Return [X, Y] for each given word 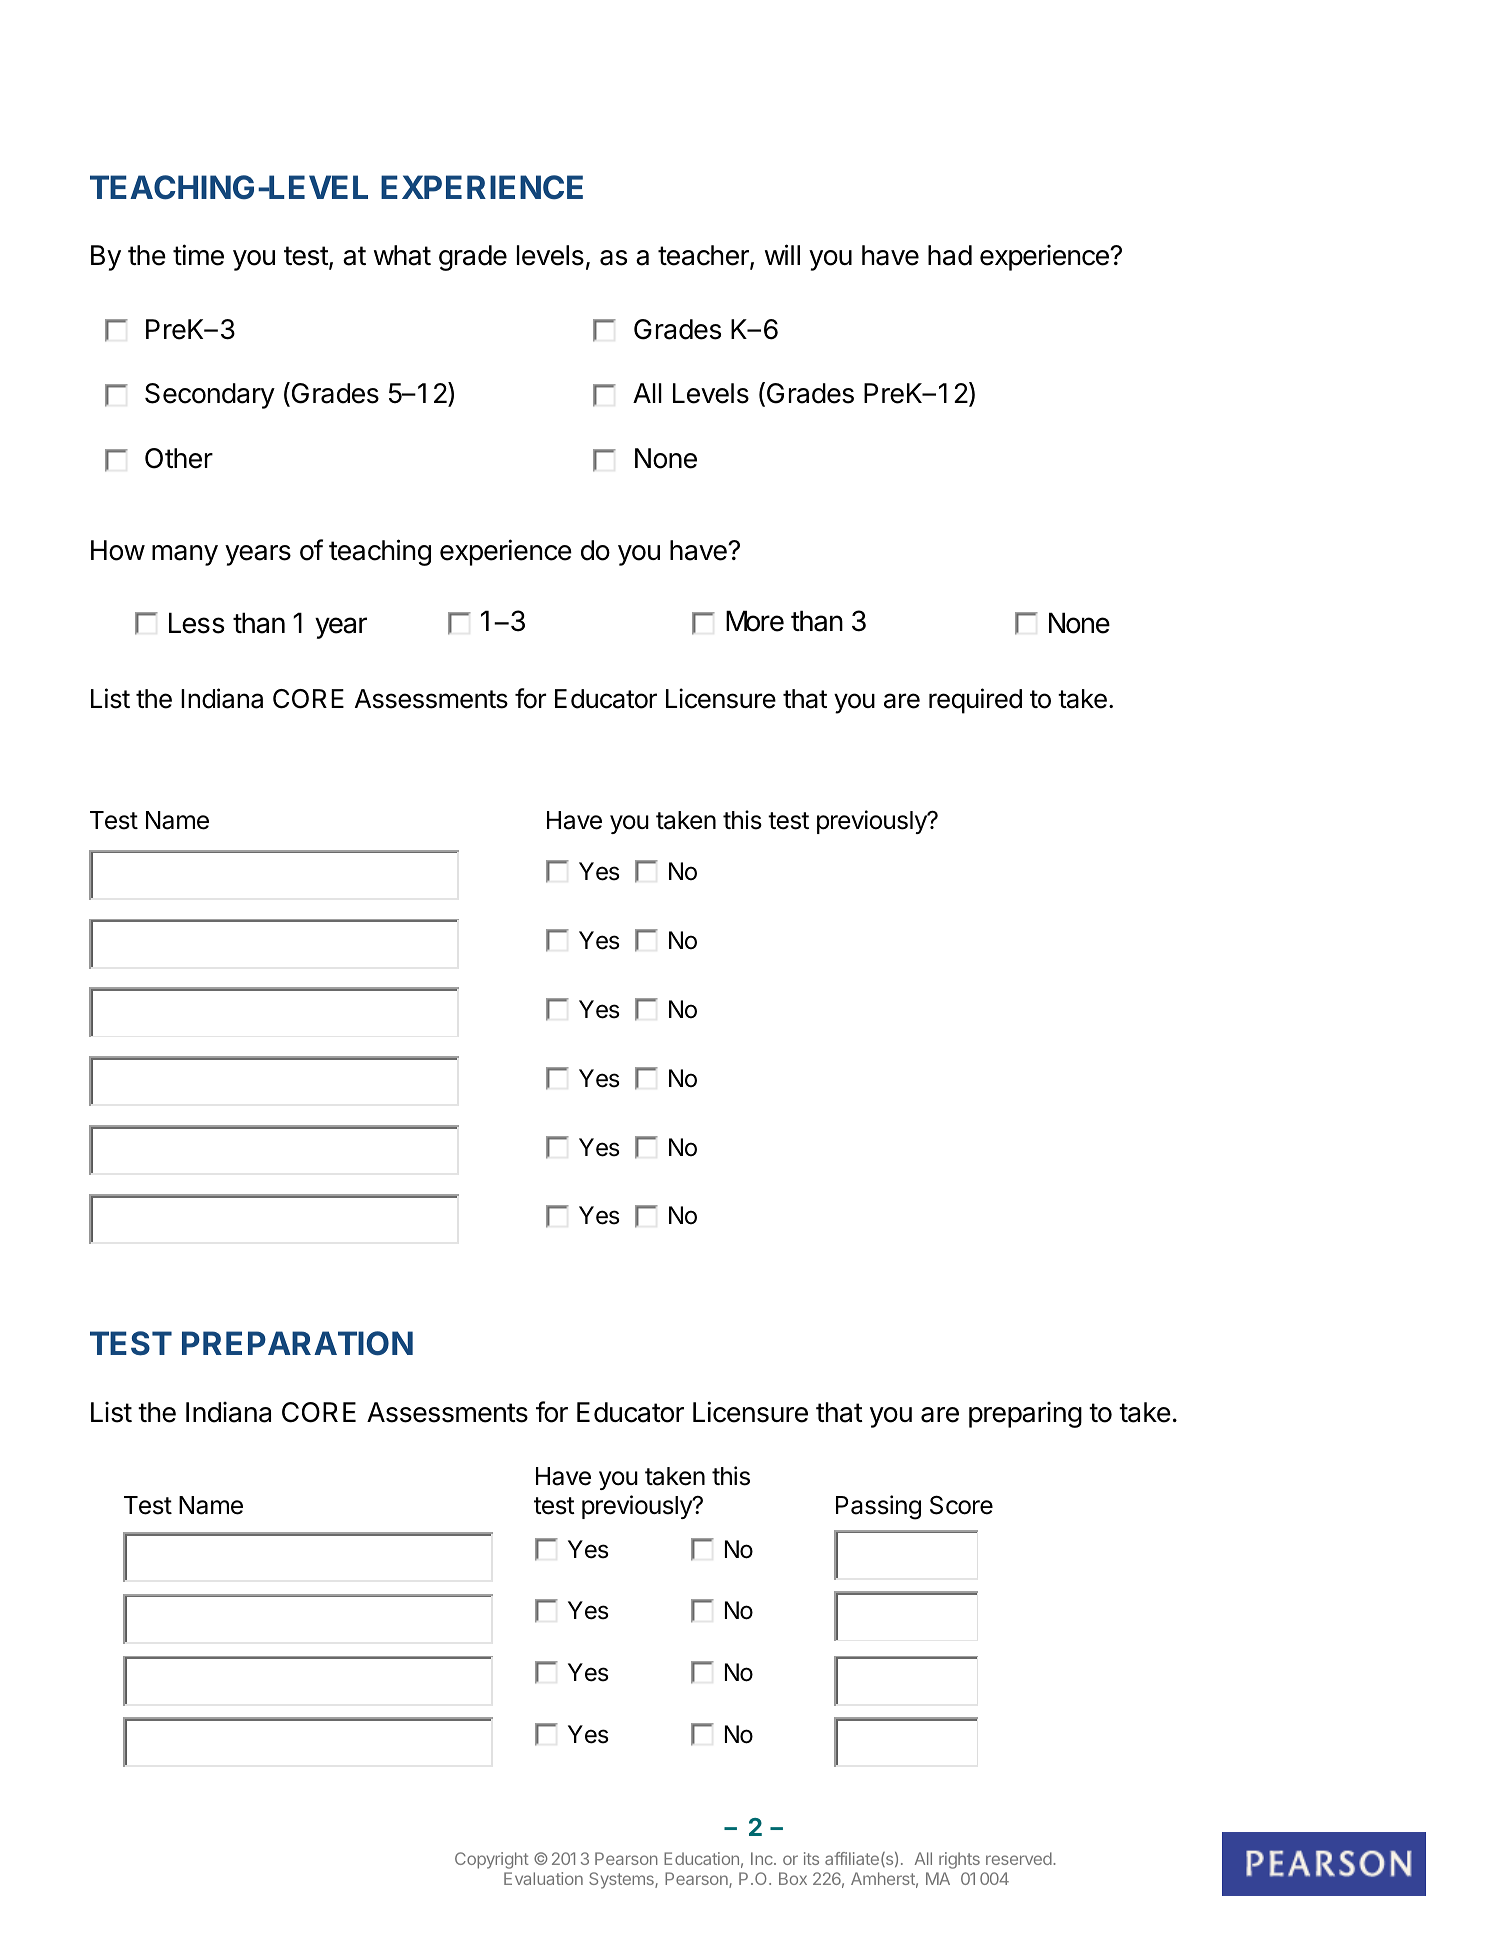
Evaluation [543, 1878]
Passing [878, 1507]
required [975, 701]
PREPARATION [297, 1343]
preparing [1025, 1414]
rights [959, 1860]
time [198, 255]
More [755, 621]
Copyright [492, 1860]
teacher [704, 257]
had [950, 255]
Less [197, 623]
